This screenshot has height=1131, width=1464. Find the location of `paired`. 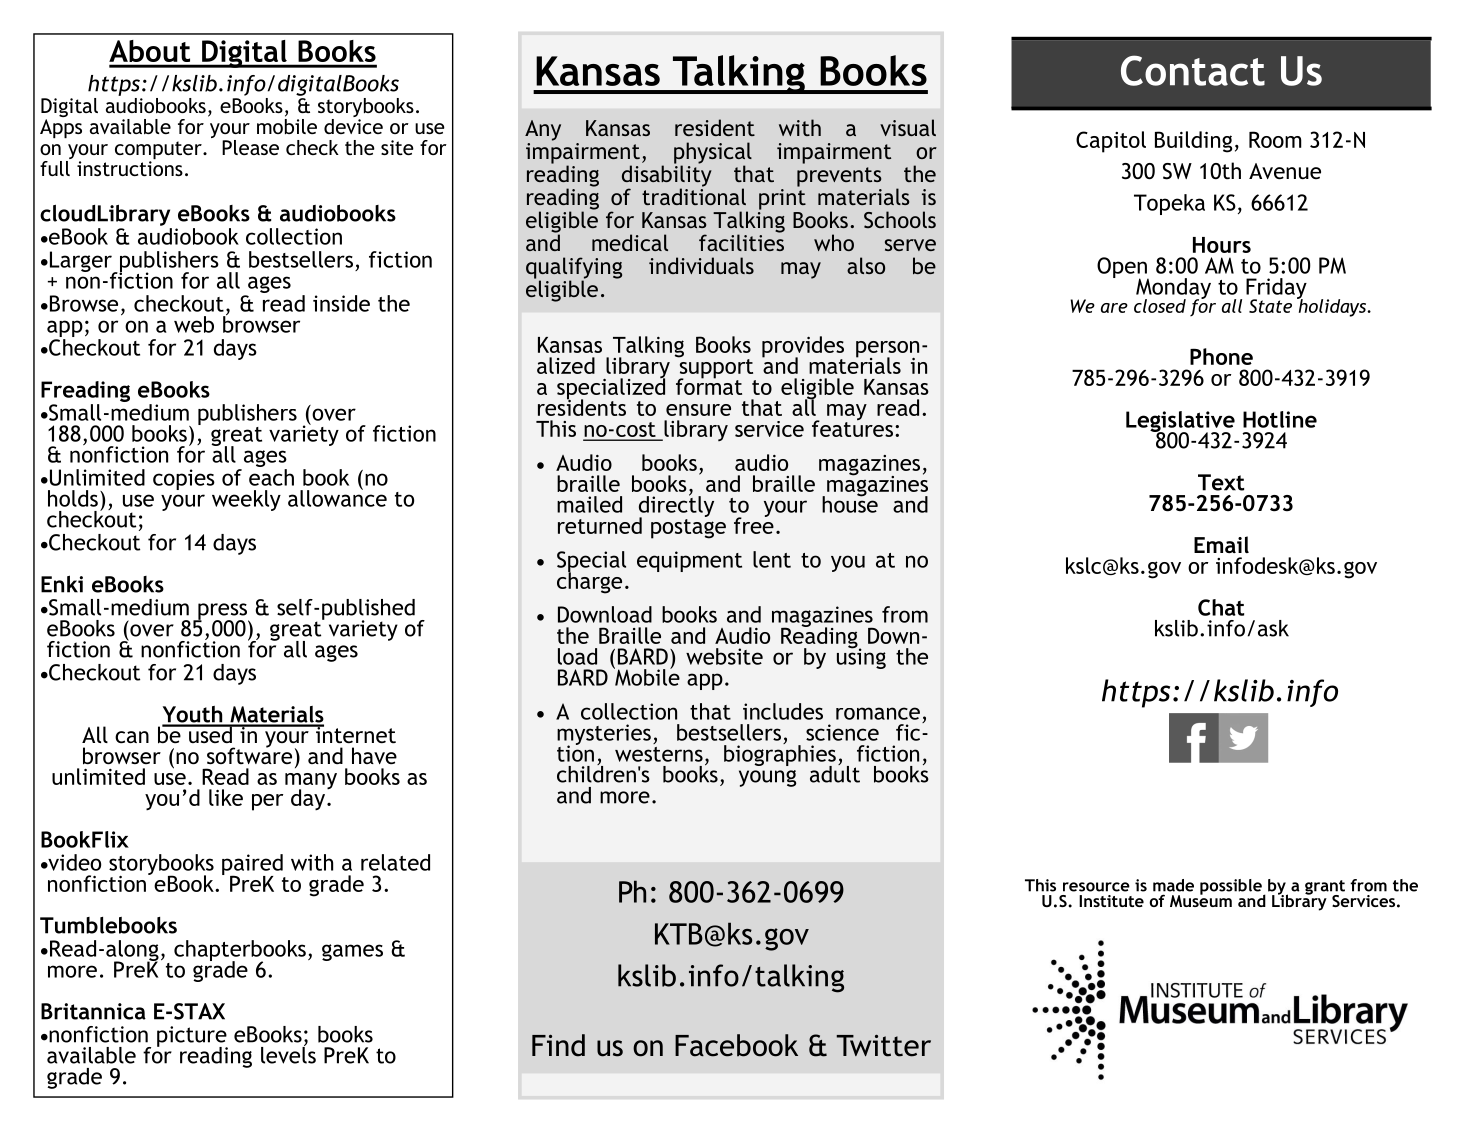

paired is located at coordinates (253, 866).
